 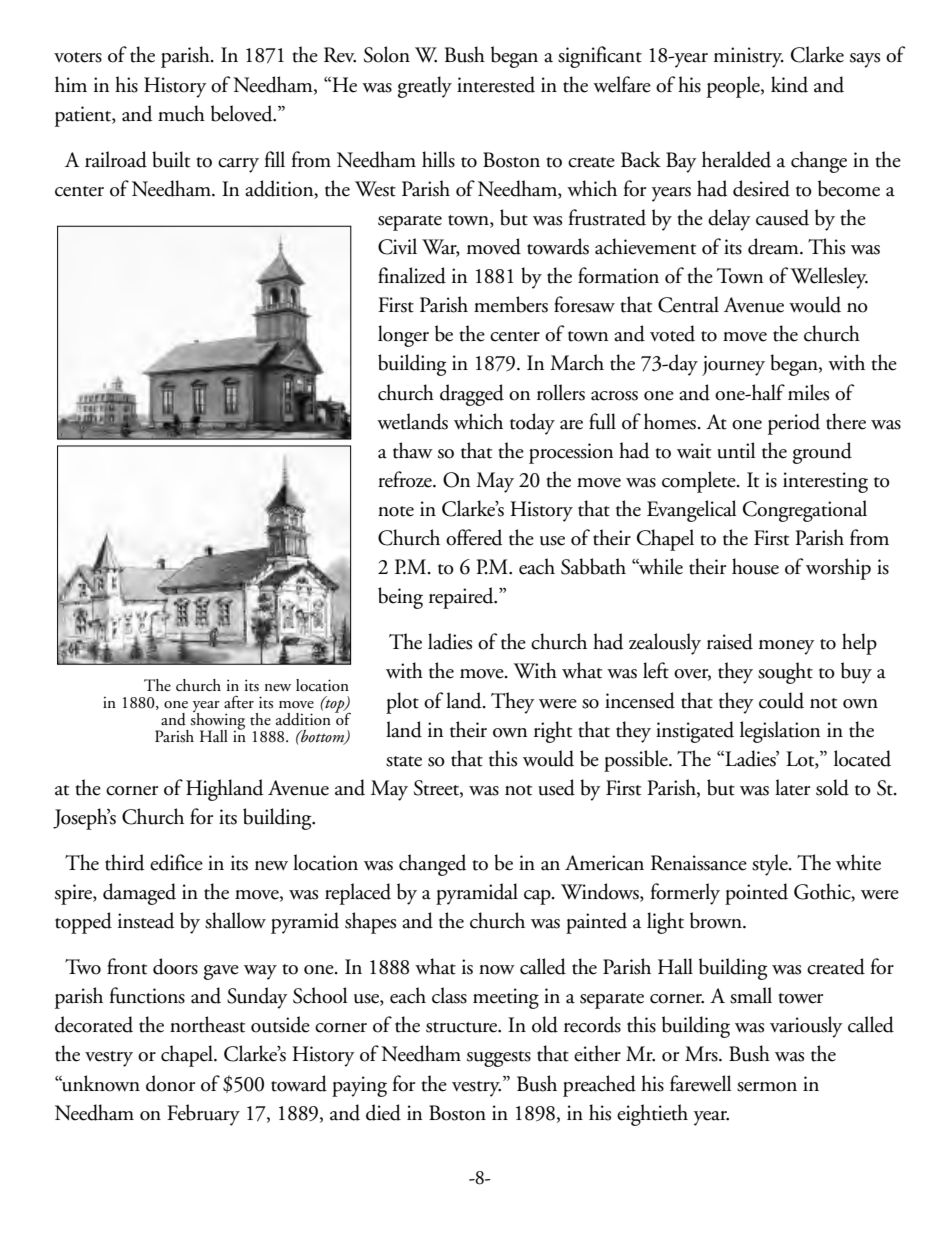 What do you see at coordinates (789, 84) in the document?
I see `kind` at bounding box center [789, 84].
